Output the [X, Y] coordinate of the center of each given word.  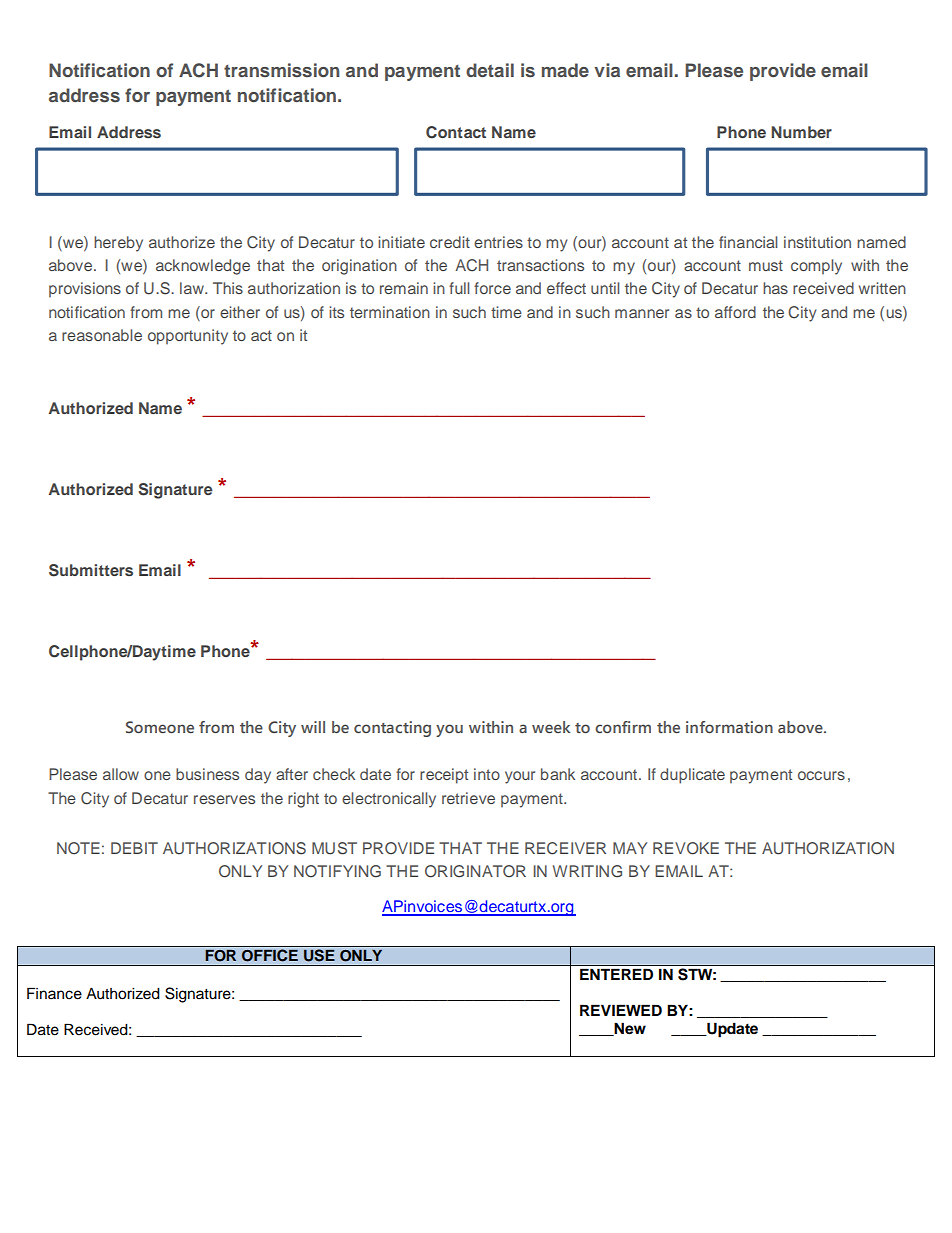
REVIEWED [621, 1010]
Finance [54, 993]
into [487, 774]
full [459, 288]
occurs [821, 775]
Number [801, 132]
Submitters [91, 570]
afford [735, 312]
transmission [281, 70]
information [729, 727]
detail [490, 70]
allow [121, 774]
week [551, 727]
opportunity [188, 337]
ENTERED [616, 974]
